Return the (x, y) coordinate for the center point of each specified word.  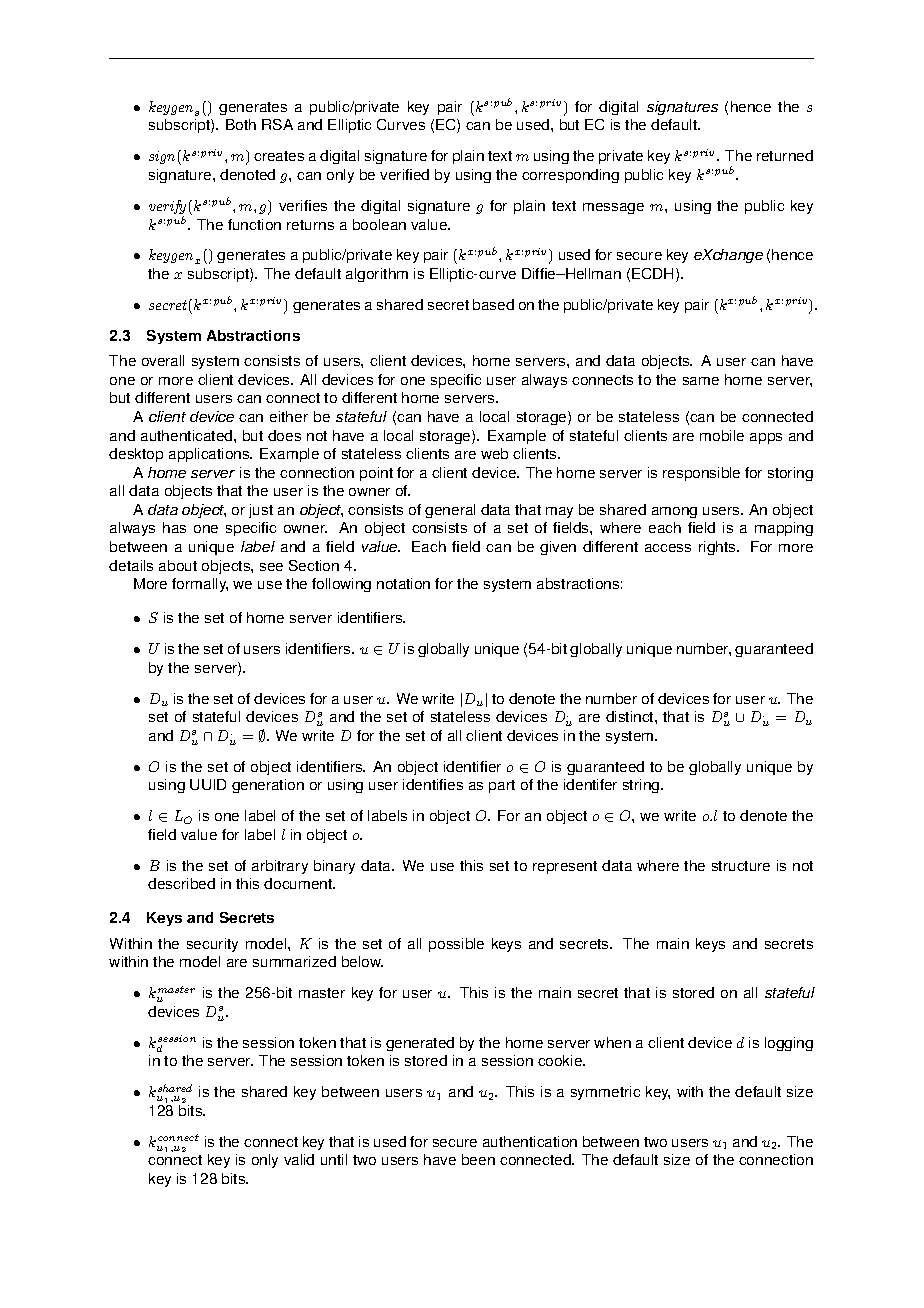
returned (785, 155)
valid (299, 1159)
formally (200, 585)
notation (403, 583)
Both (241, 124)
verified (404, 174)
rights (718, 548)
